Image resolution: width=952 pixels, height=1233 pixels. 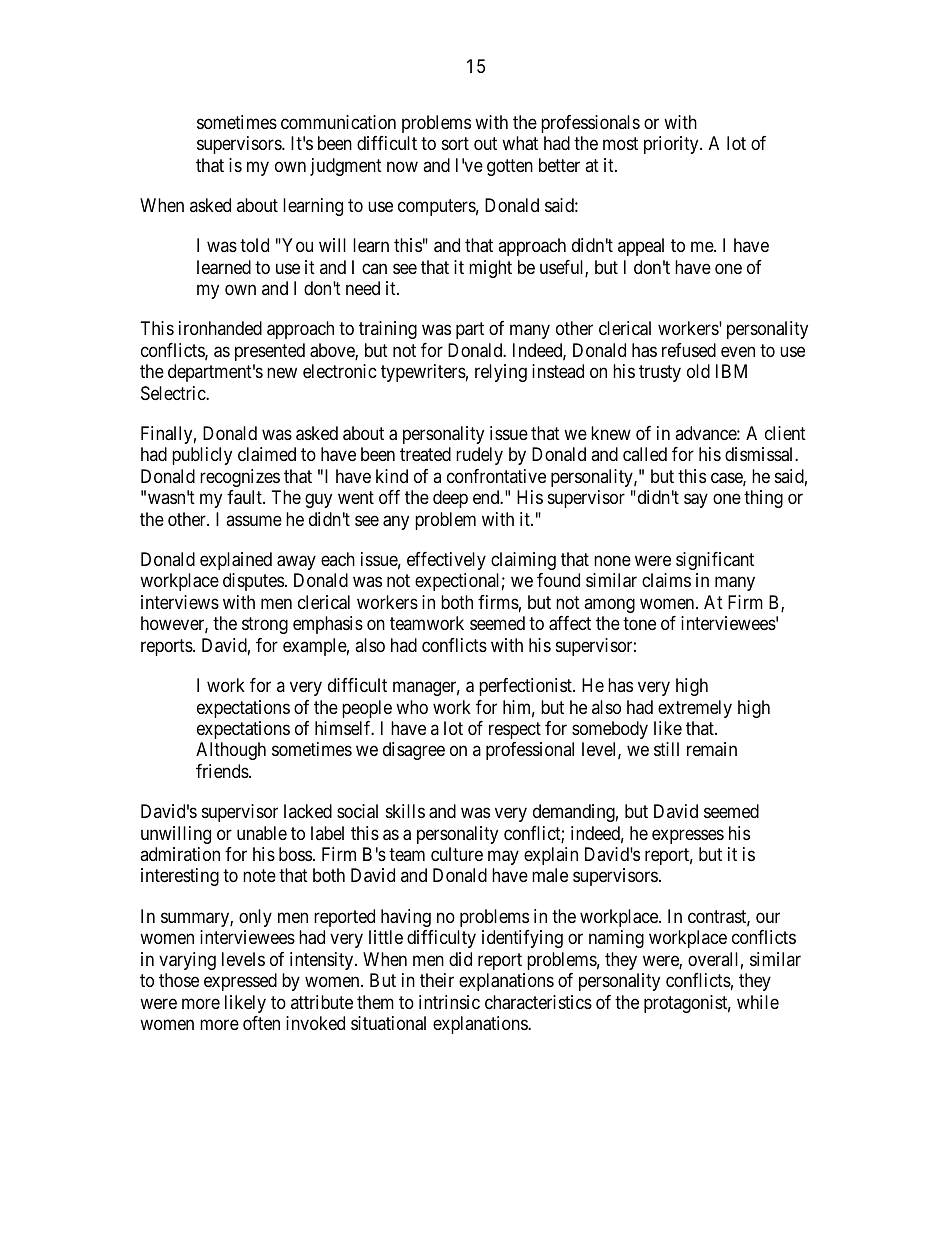 What do you see at coordinates (240, 982) in the screenshot?
I see `expressed` at bounding box center [240, 982].
